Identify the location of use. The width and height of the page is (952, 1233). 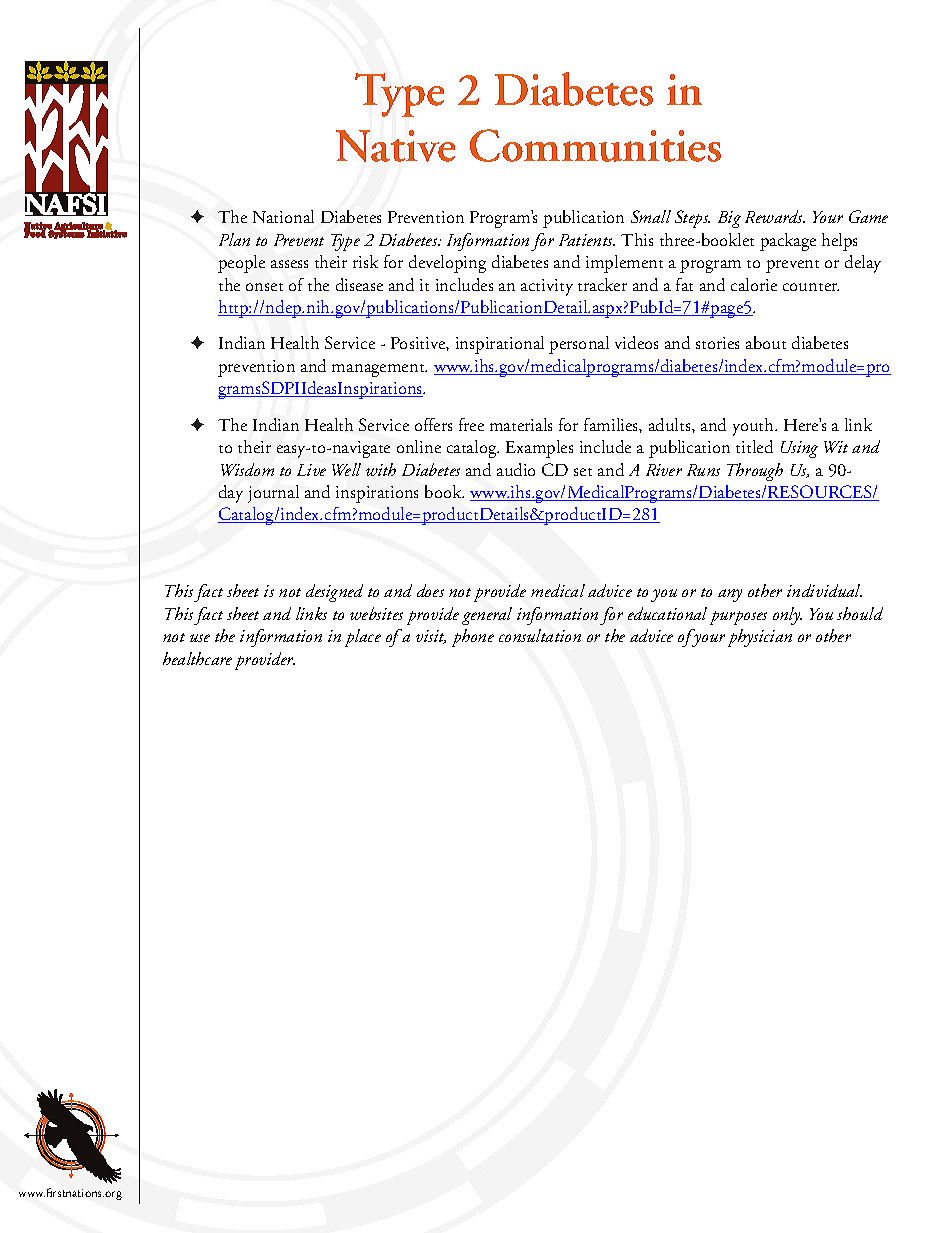
(200, 638).
